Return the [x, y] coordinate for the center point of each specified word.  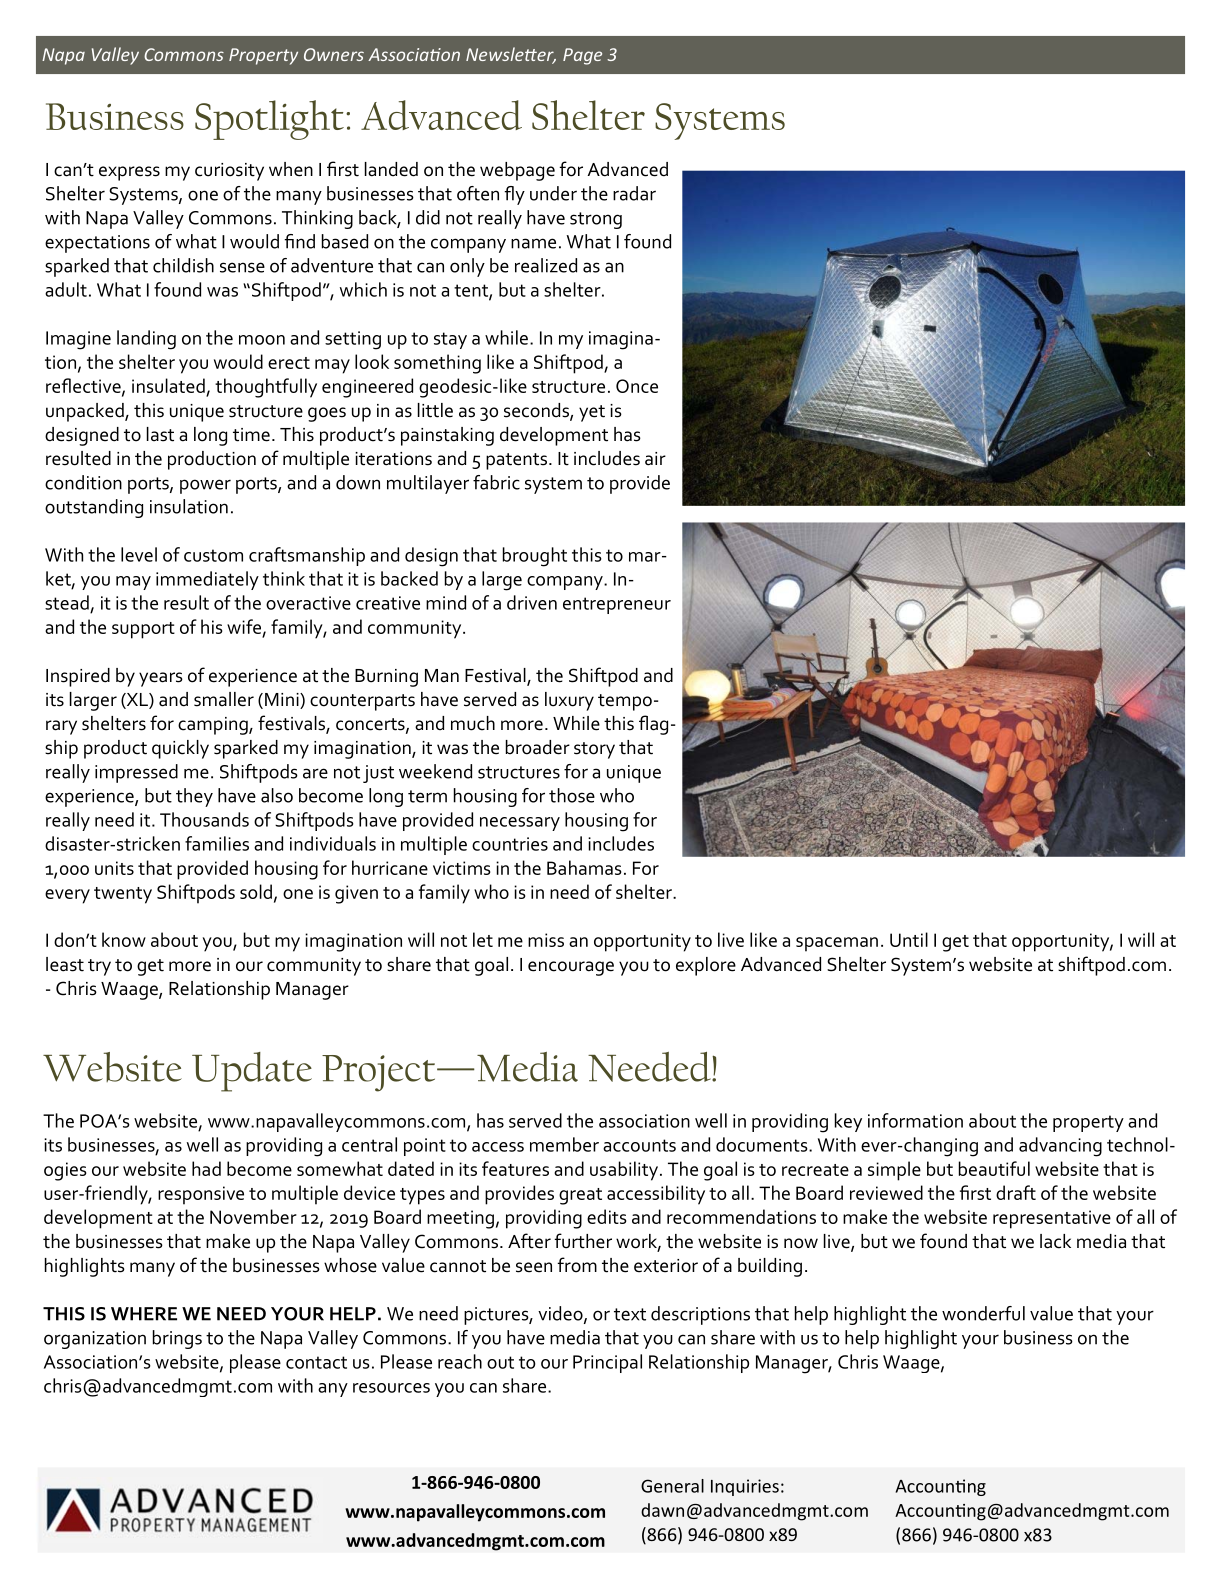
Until [909, 939]
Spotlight [269, 120]
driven [532, 602]
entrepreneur [617, 605]
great [580, 1196]
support [143, 630]
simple [894, 1171]
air [655, 459]
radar [634, 193]
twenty [123, 895]
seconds [537, 411]
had [206, 1168]
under [553, 193]
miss [546, 940]
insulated [169, 387]
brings [177, 1339]
